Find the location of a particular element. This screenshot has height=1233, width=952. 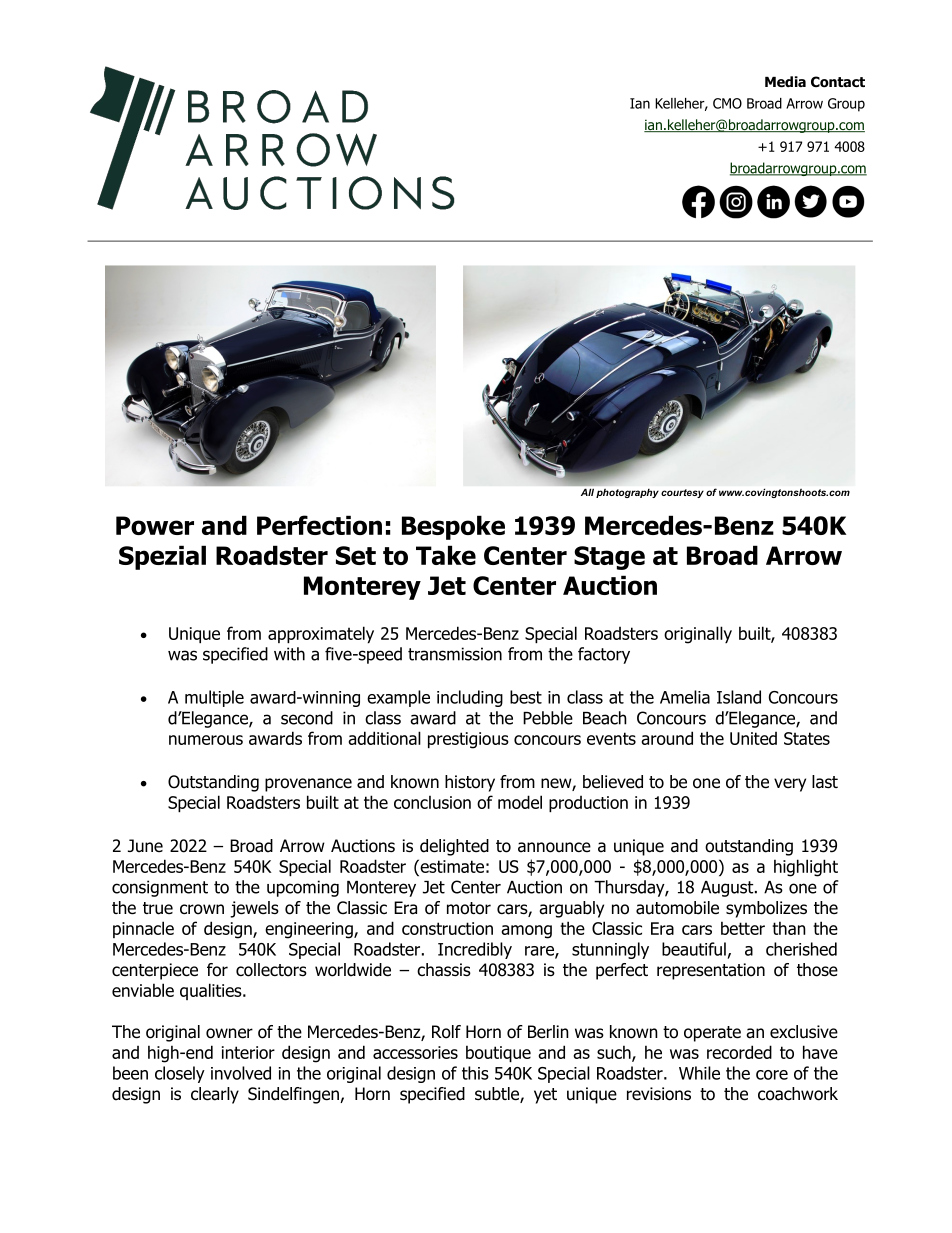

Island is located at coordinates (739, 697).
